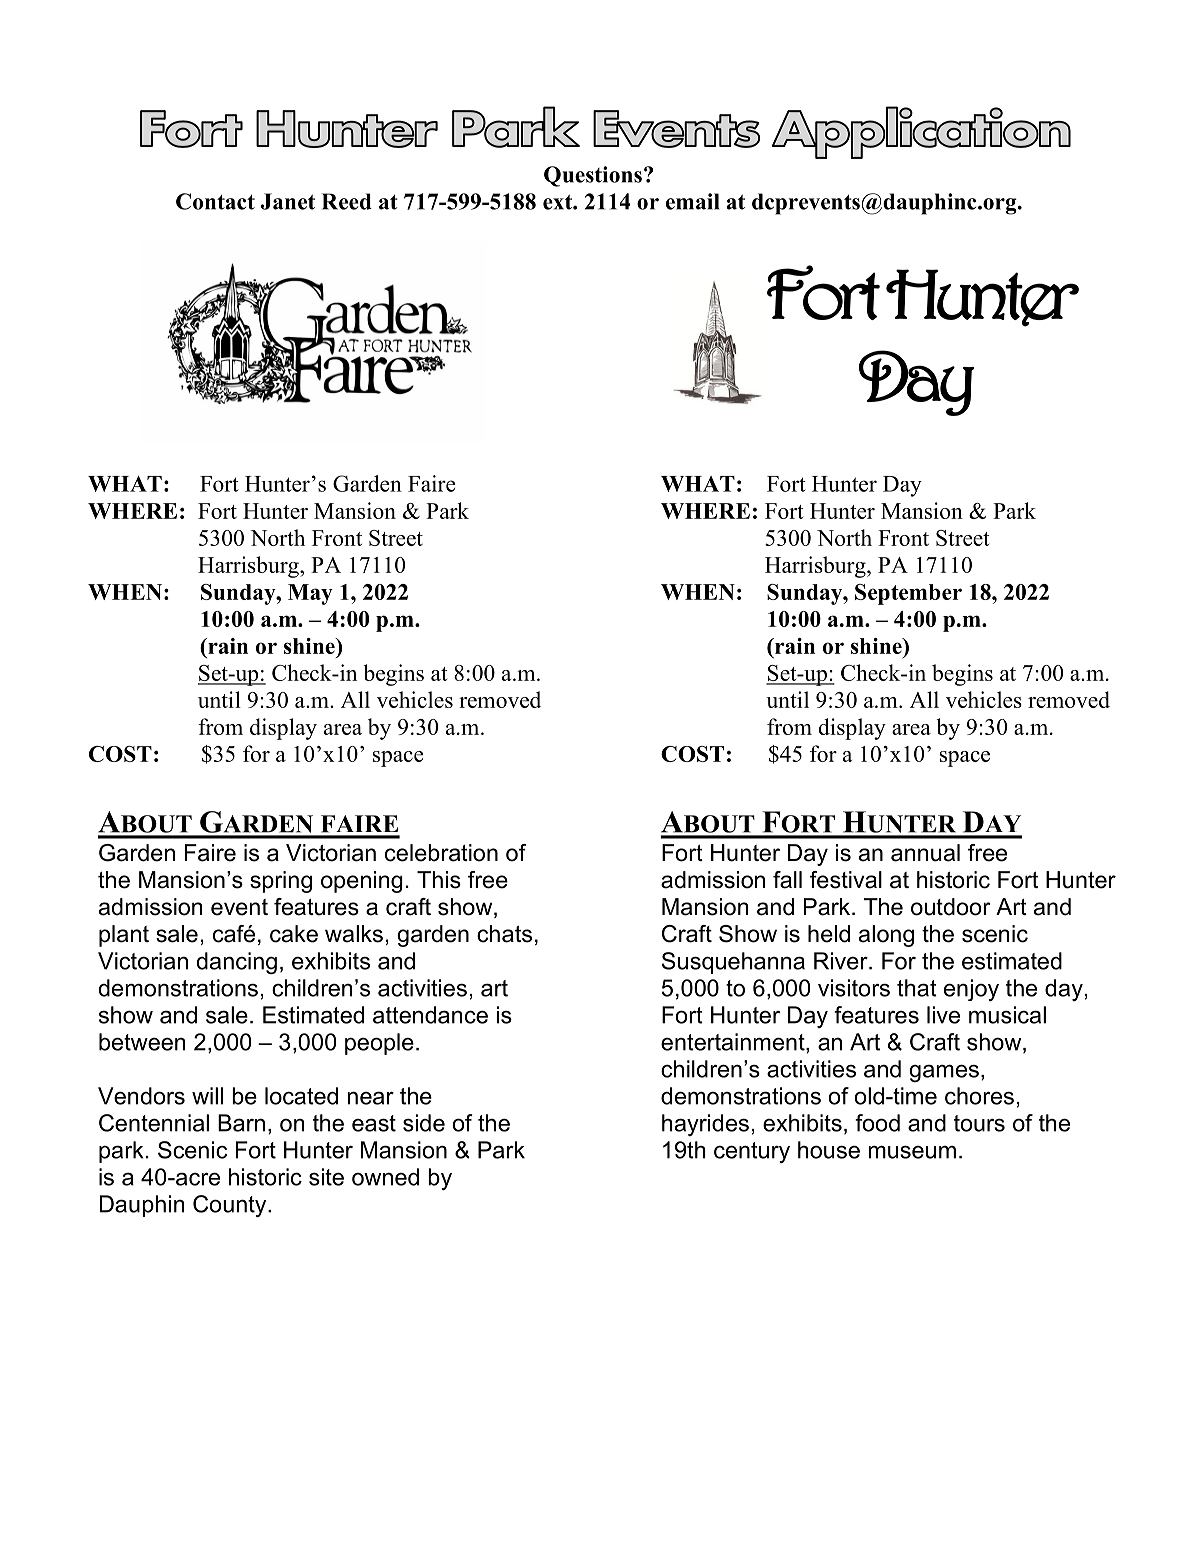 The height and width of the screenshot is (1551, 1198). I want to click on Questions, so click(593, 176).
